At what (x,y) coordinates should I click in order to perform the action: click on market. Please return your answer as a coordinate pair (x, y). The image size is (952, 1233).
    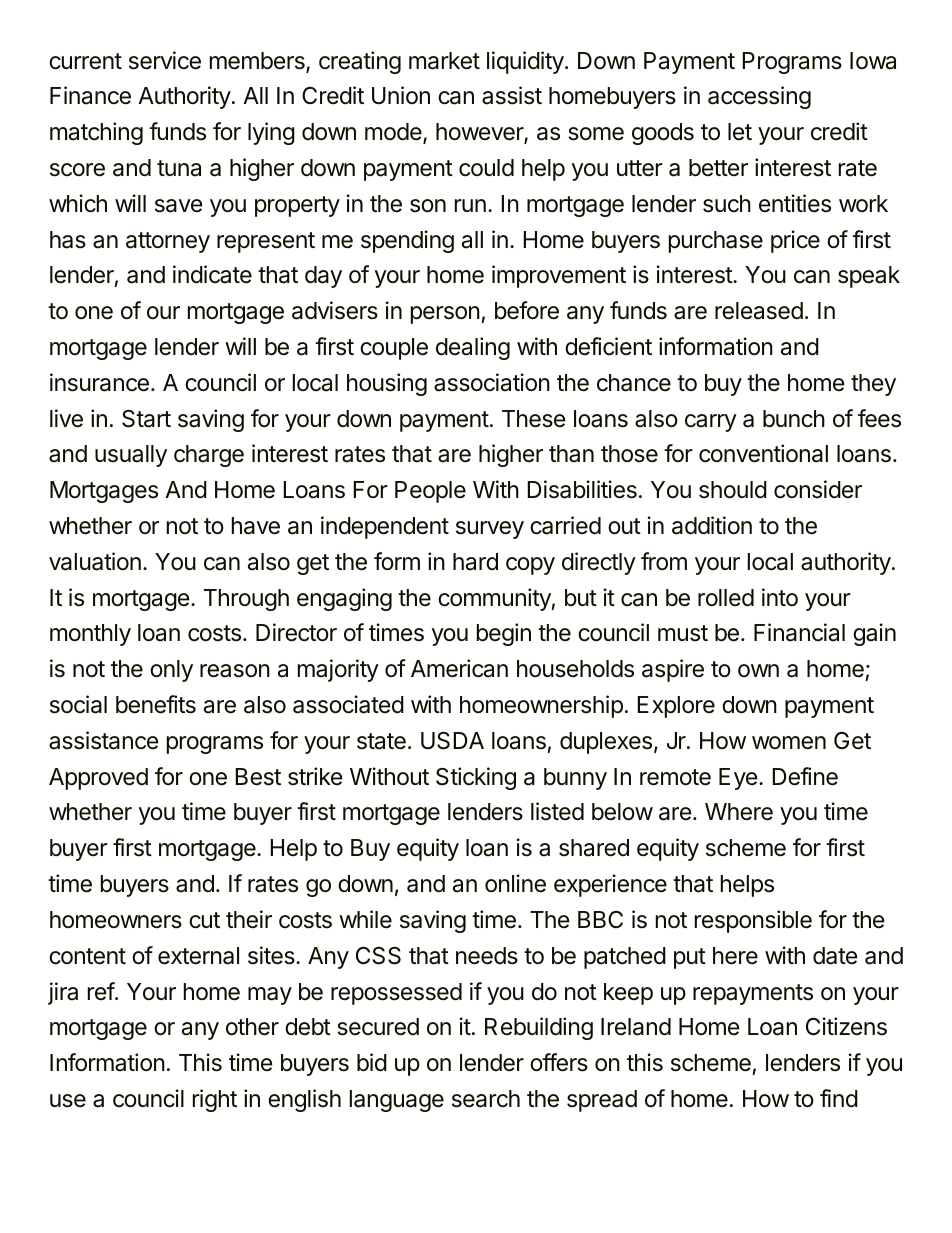
    Looking at the image, I should click on (444, 61).
